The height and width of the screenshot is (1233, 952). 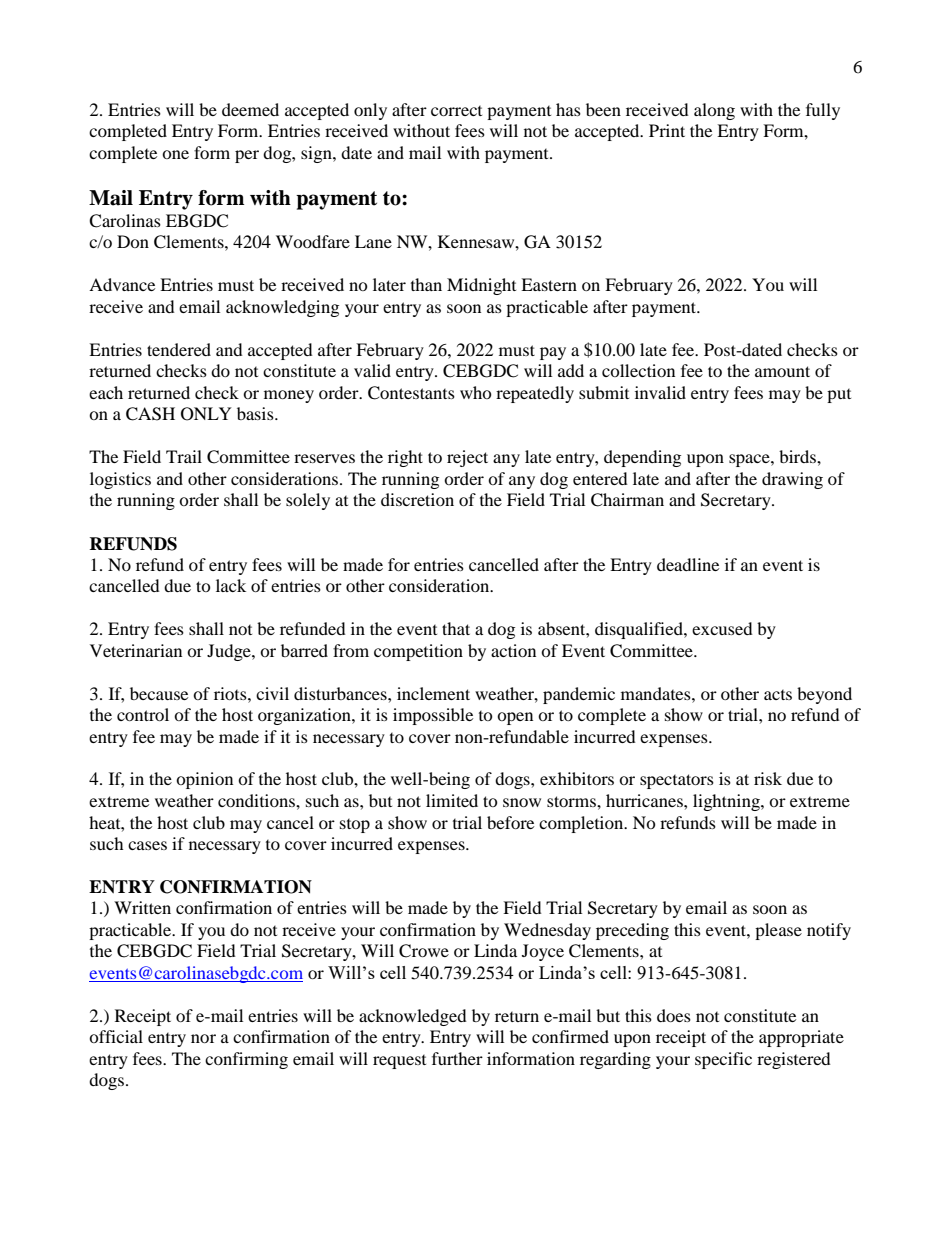 I want to click on control, so click(x=143, y=714).
